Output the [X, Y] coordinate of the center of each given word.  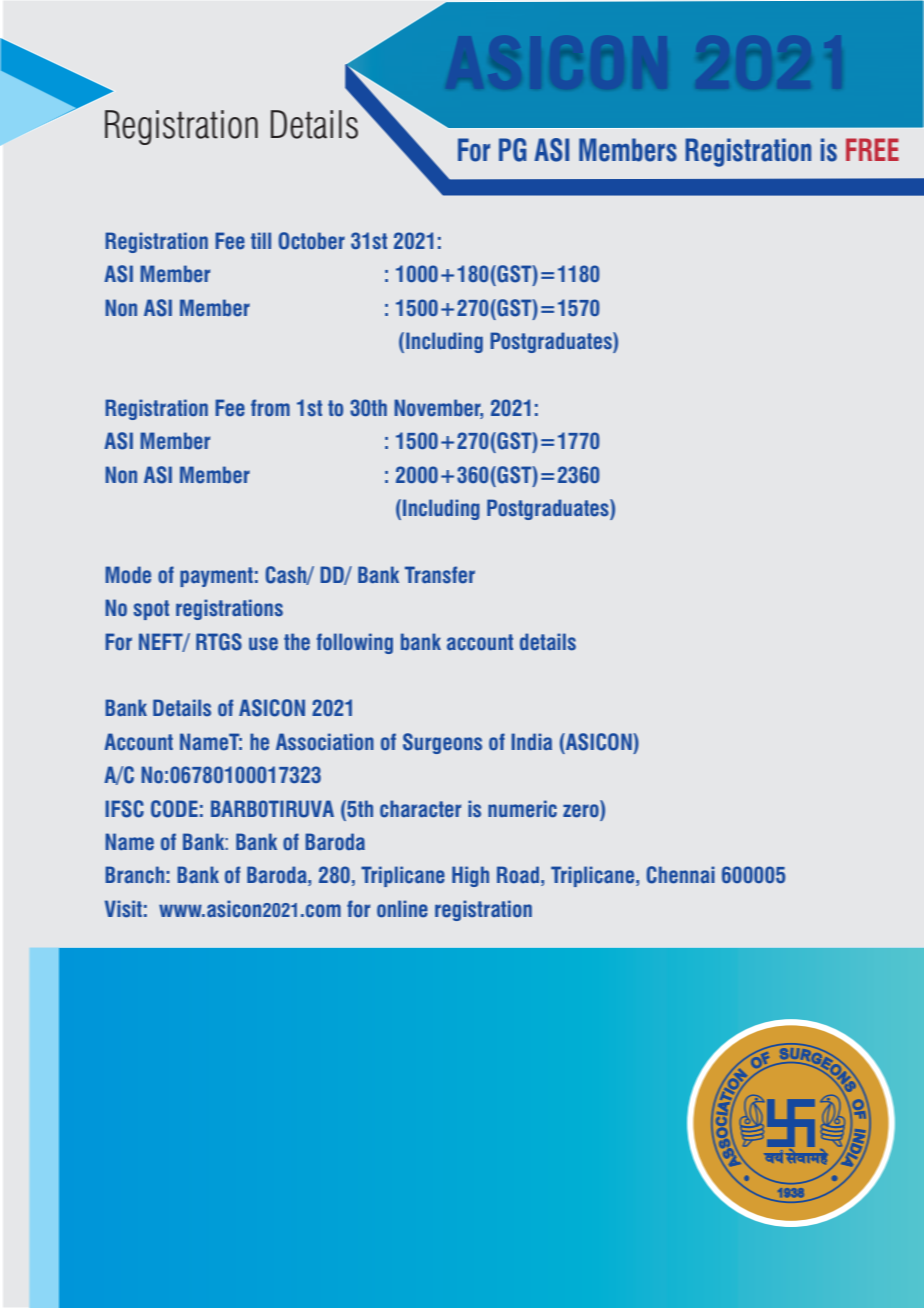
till [261, 240]
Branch [134, 875]
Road [518, 875]
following [354, 643]
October [311, 241]
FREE [872, 149]
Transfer [440, 575]
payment [216, 577]
